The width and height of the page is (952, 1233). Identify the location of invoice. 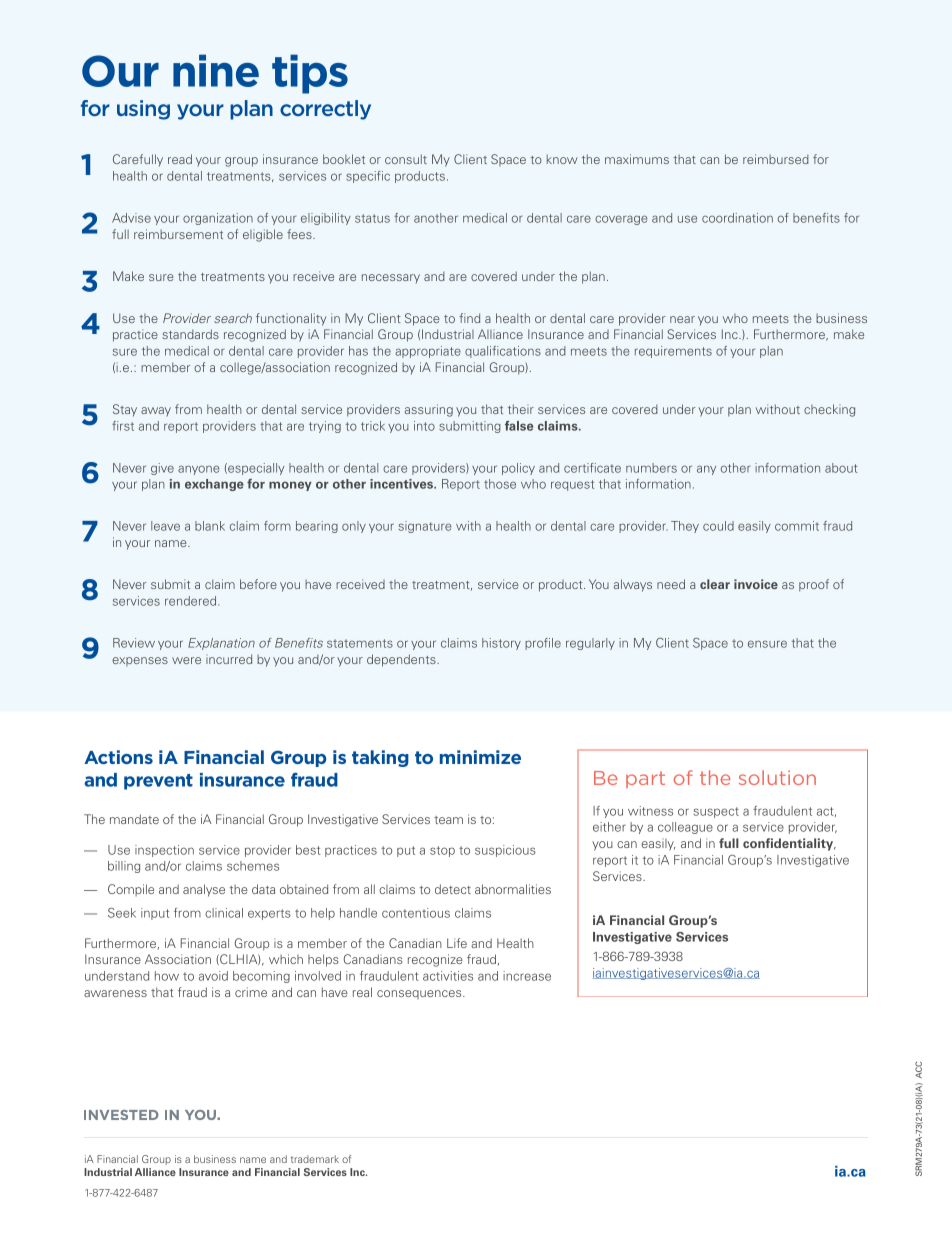
(756, 584).
